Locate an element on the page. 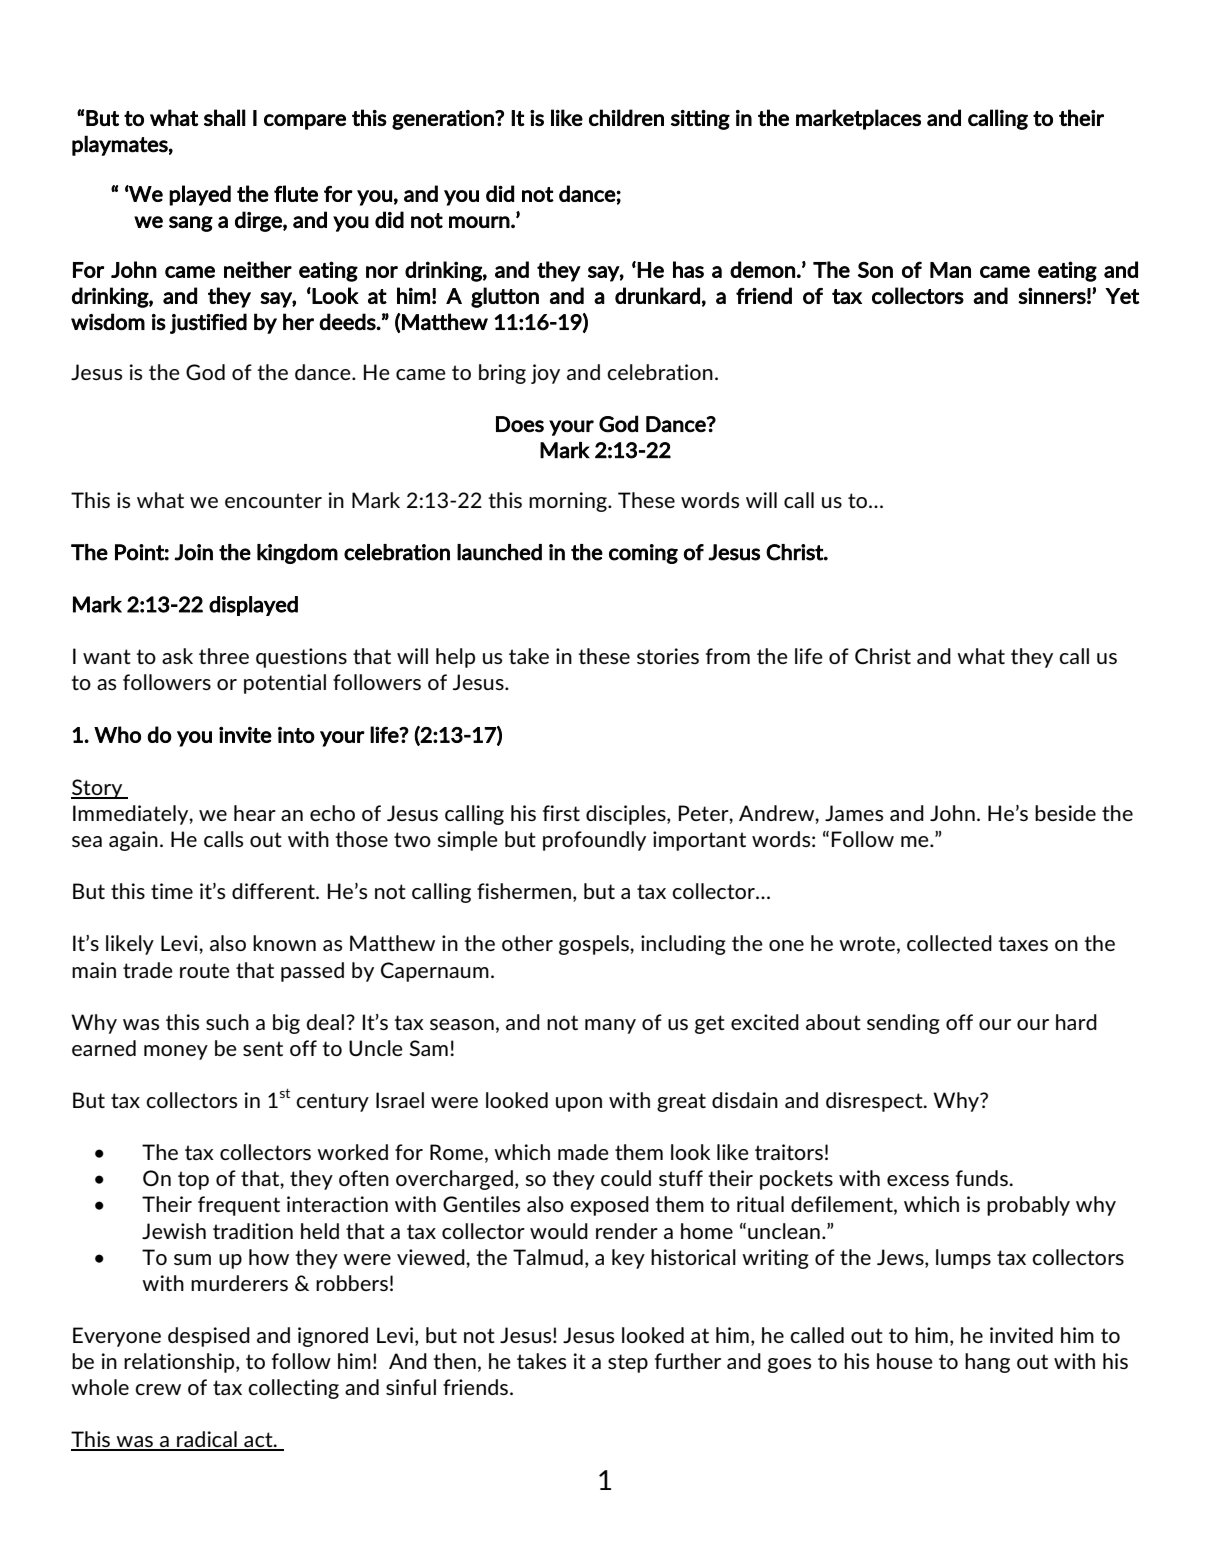 The image size is (1210, 1566). children is located at coordinates (626, 117).
